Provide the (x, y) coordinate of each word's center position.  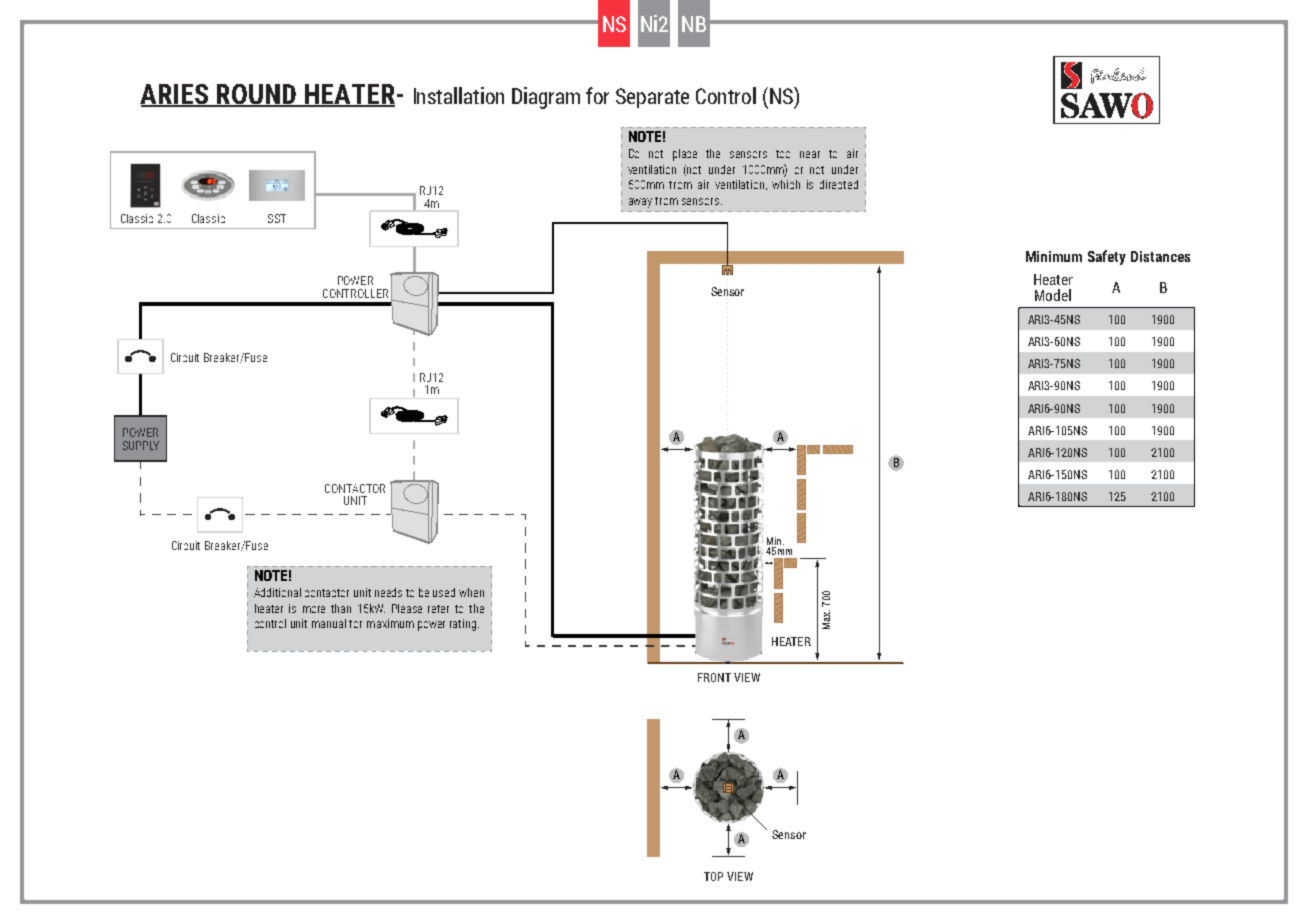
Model (1053, 295)
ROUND (256, 95)
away (640, 203)
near (810, 154)
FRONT (714, 677)
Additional (277, 592)
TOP (713, 876)
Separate (652, 98)
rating (464, 625)
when (471, 592)
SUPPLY (141, 445)
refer (438, 609)
